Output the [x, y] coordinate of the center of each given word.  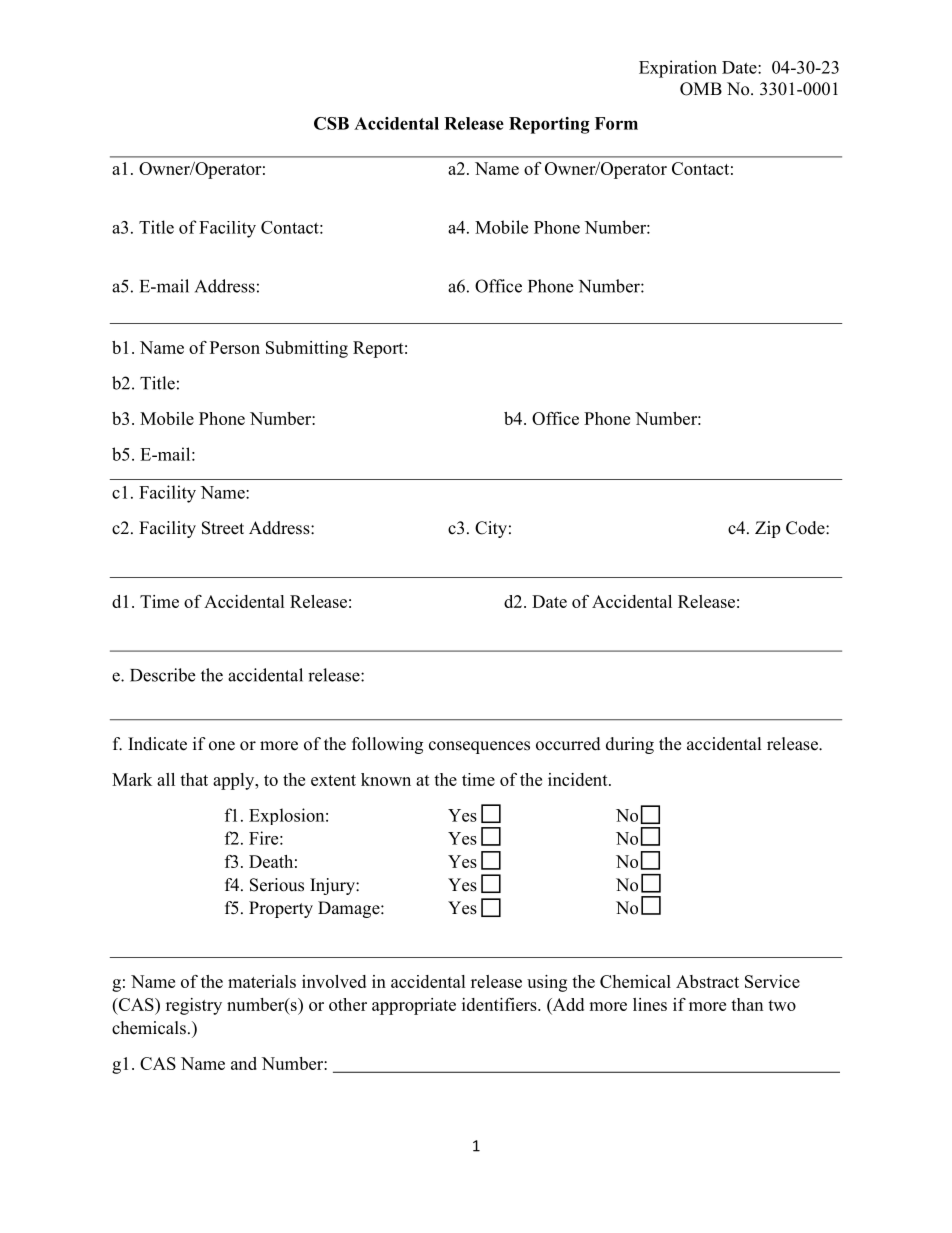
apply [235, 781]
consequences [479, 747]
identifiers [500, 1004]
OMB [701, 89]
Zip [767, 529]
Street [223, 528]
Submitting [307, 349]
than [747, 1004]
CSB [331, 123]
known [386, 779]
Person [235, 347]
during [630, 745]
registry [194, 1006]
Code [806, 528]
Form [616, 123]
